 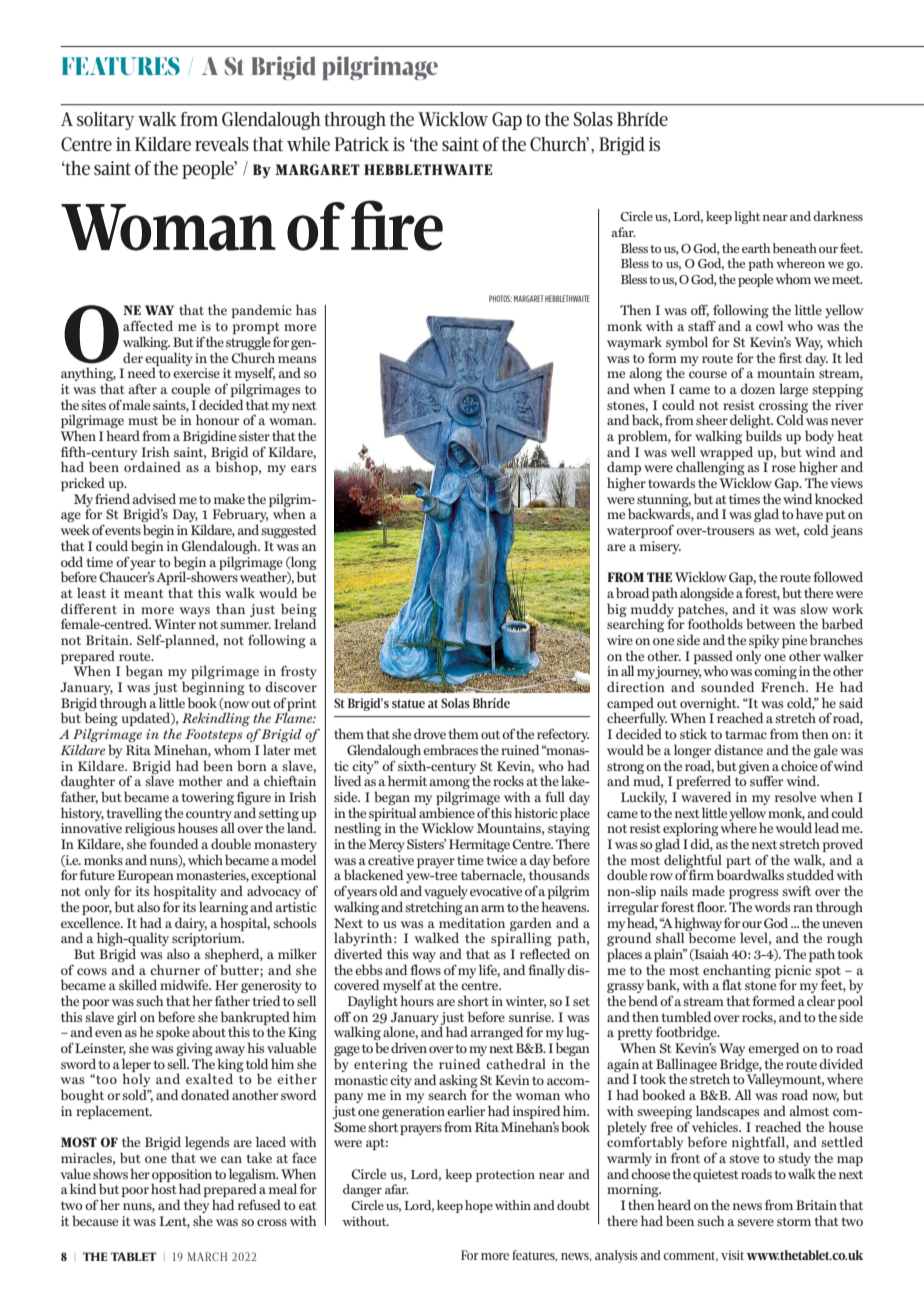 What do you see at coordinates (755, 1222) in the image?
I see `severe` at bounding box center [755, 1222].
